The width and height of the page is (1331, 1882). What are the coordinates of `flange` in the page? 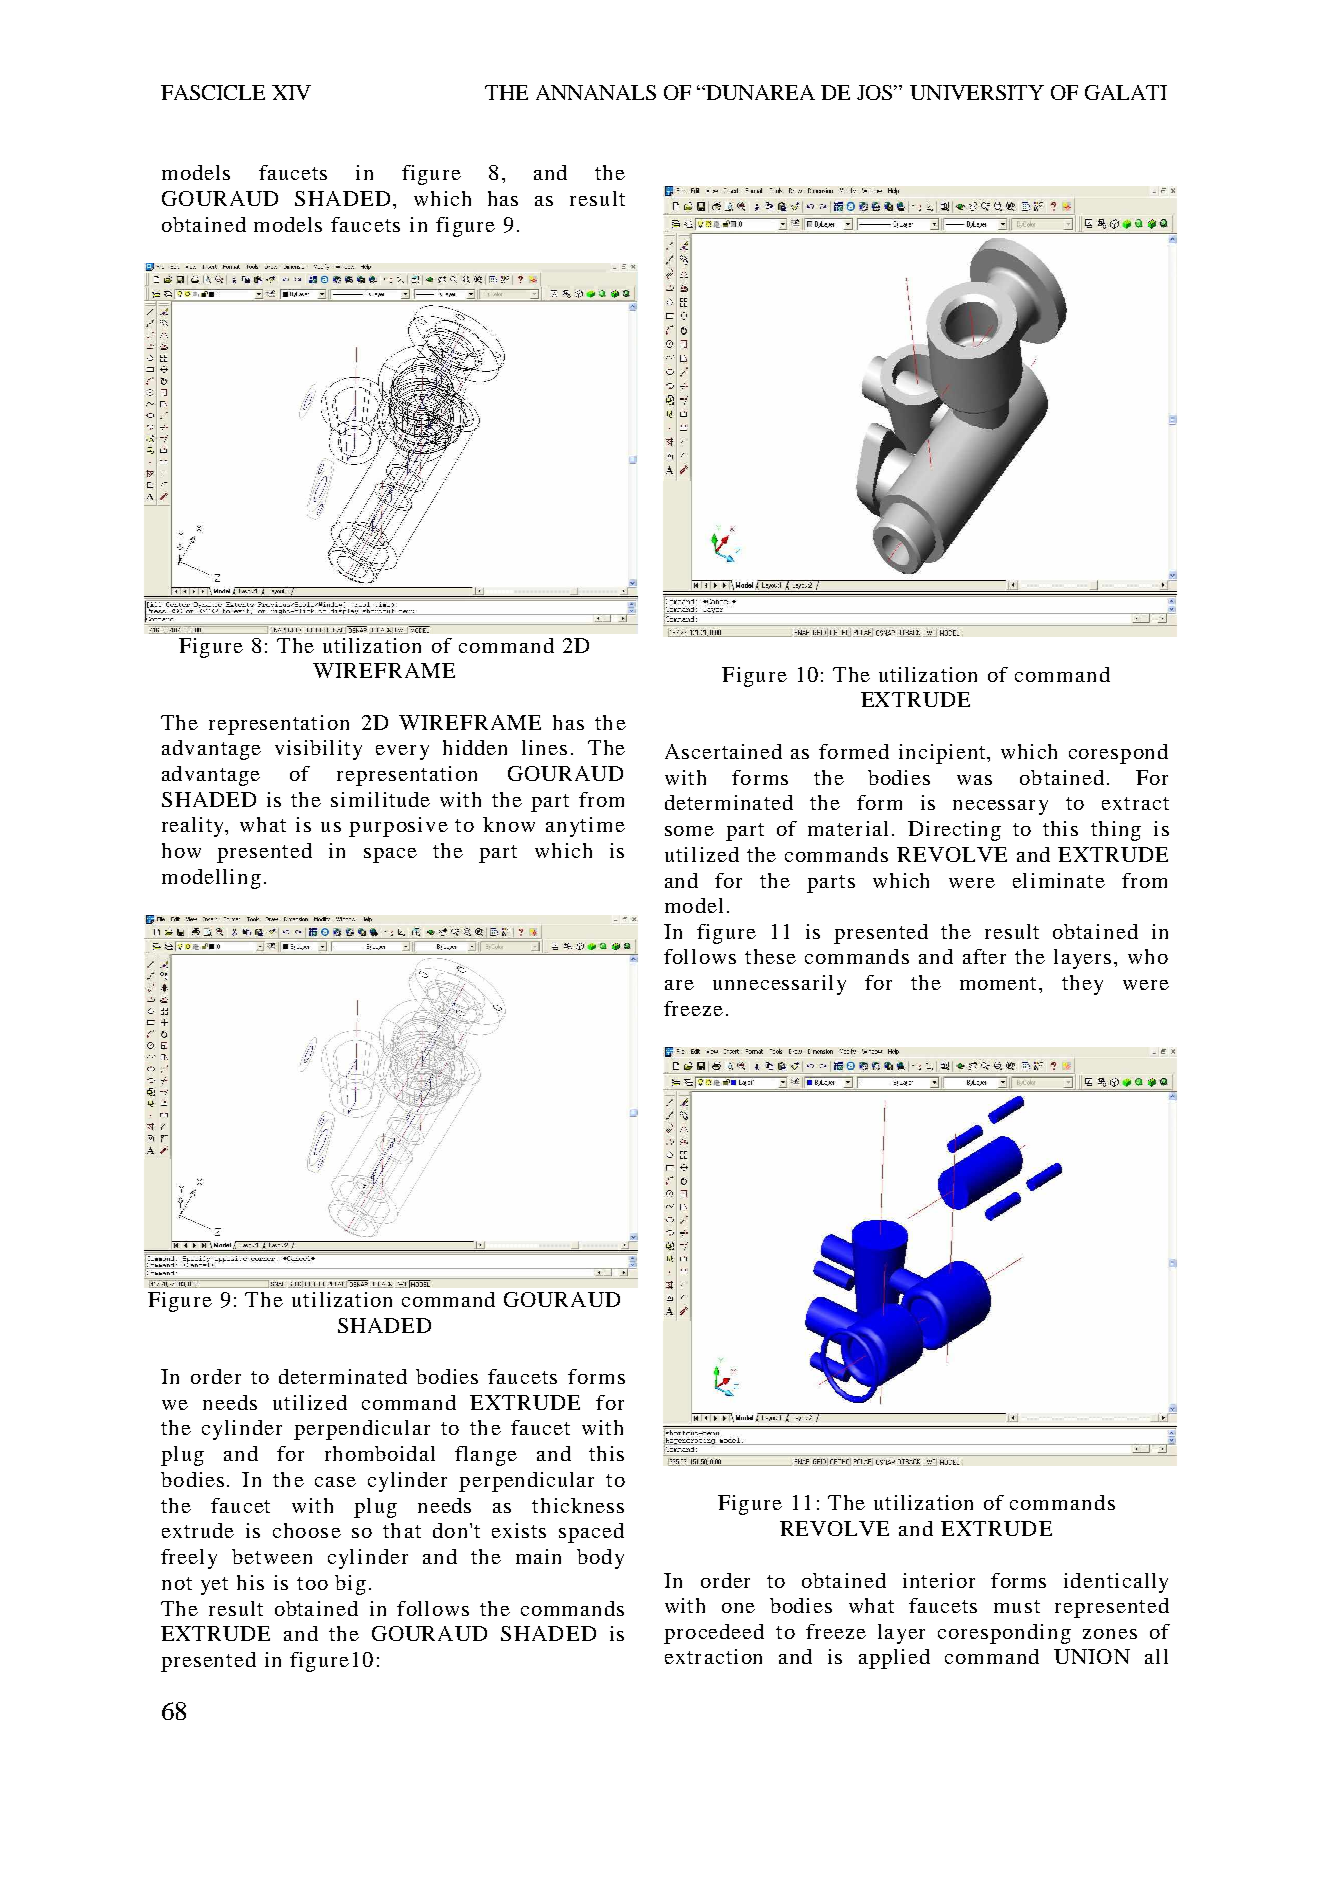 It's located at (486, 1456).
